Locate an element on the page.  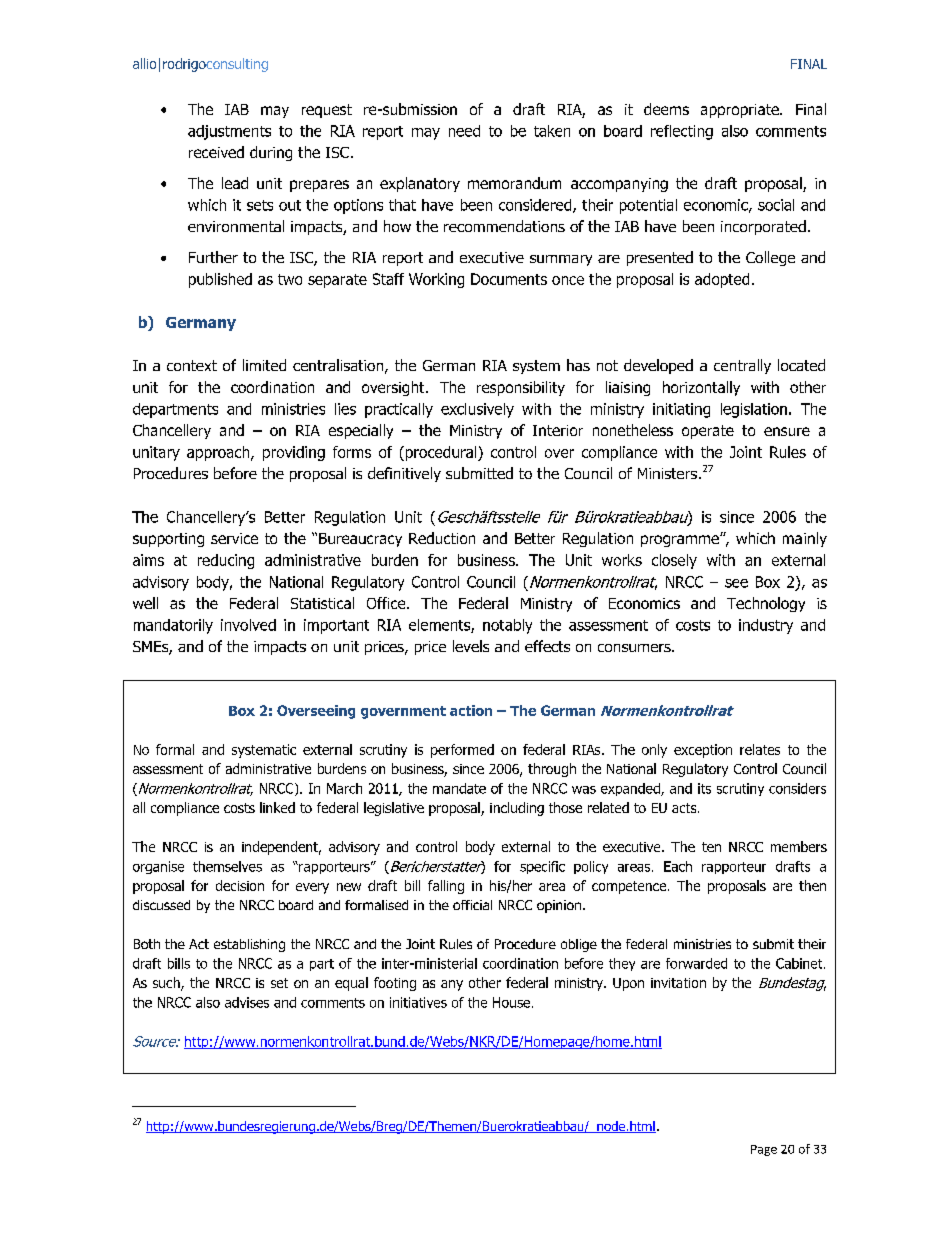
relates is located at coordinates (760, 749).
